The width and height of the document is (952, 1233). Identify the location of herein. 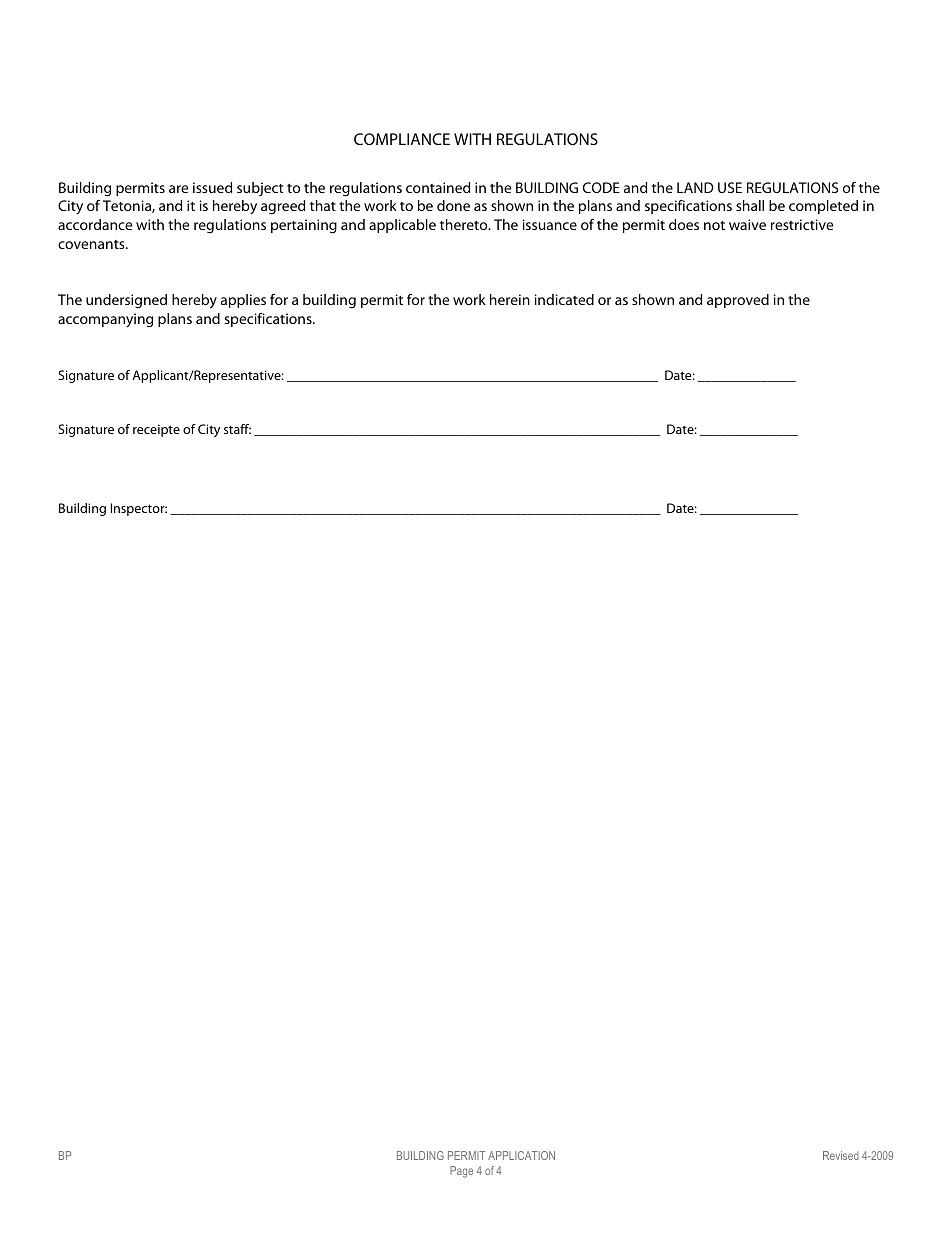
(510, 299).
